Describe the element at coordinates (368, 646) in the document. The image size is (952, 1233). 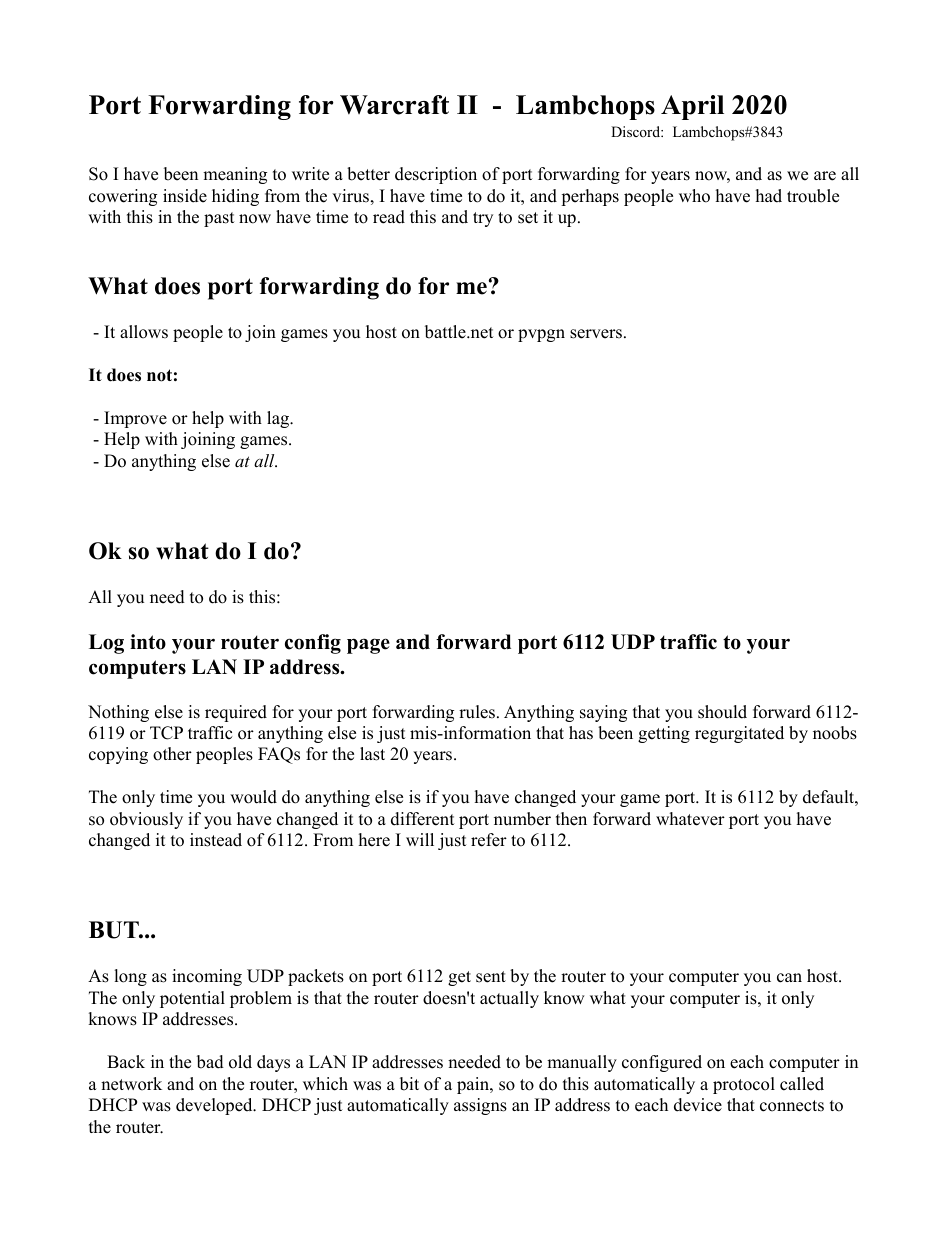
I see `page` at that location.
